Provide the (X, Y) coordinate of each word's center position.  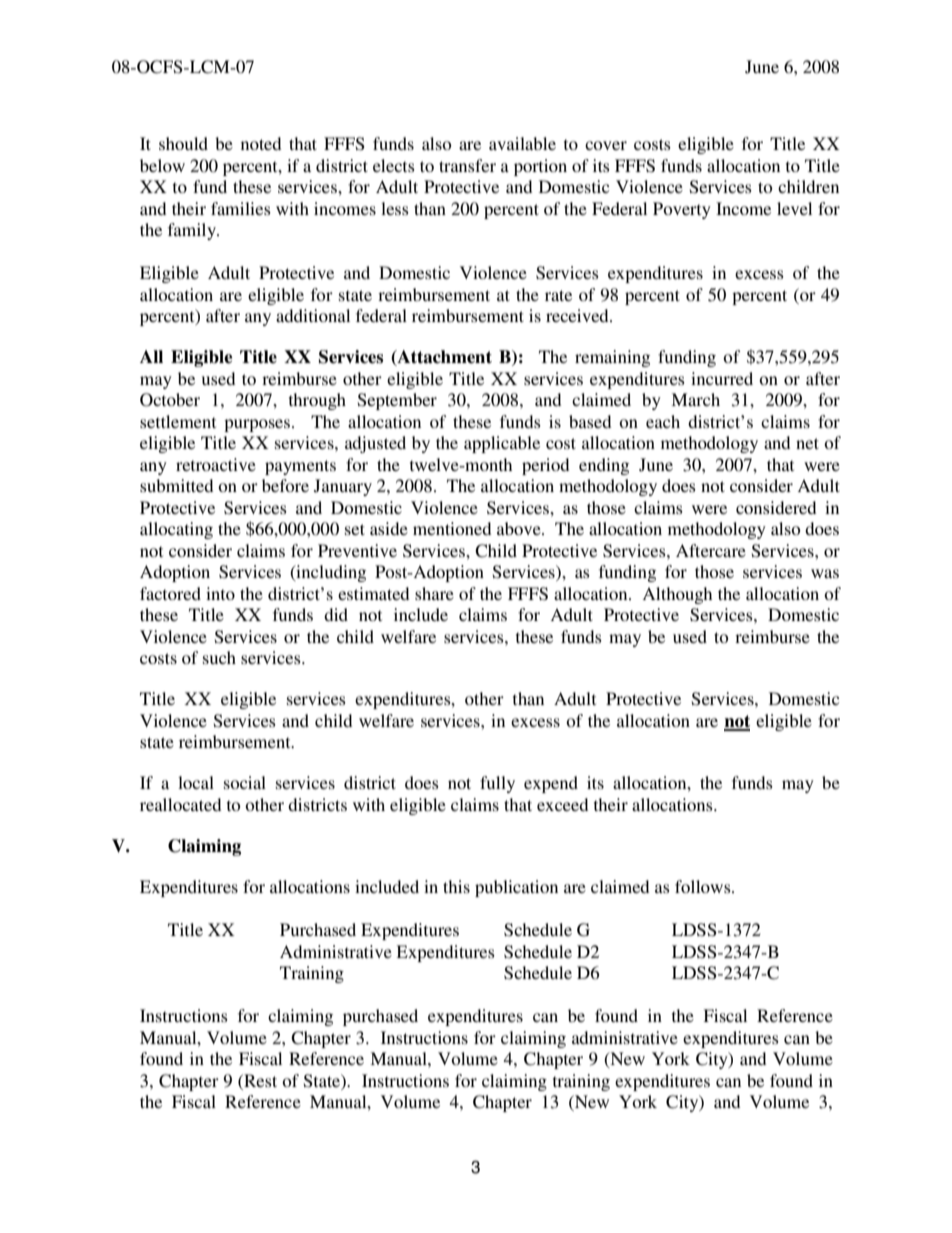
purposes (257, 425)
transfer (467, 165)
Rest (259, 1080)
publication (516, 888)
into (220, 593)
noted (261, 143)
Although (677, 595)
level (794, 208)
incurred (722, 378)
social (245, 782)
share (434, 593)
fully (497, 784)
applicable (502, 444)
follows (704, 886)
